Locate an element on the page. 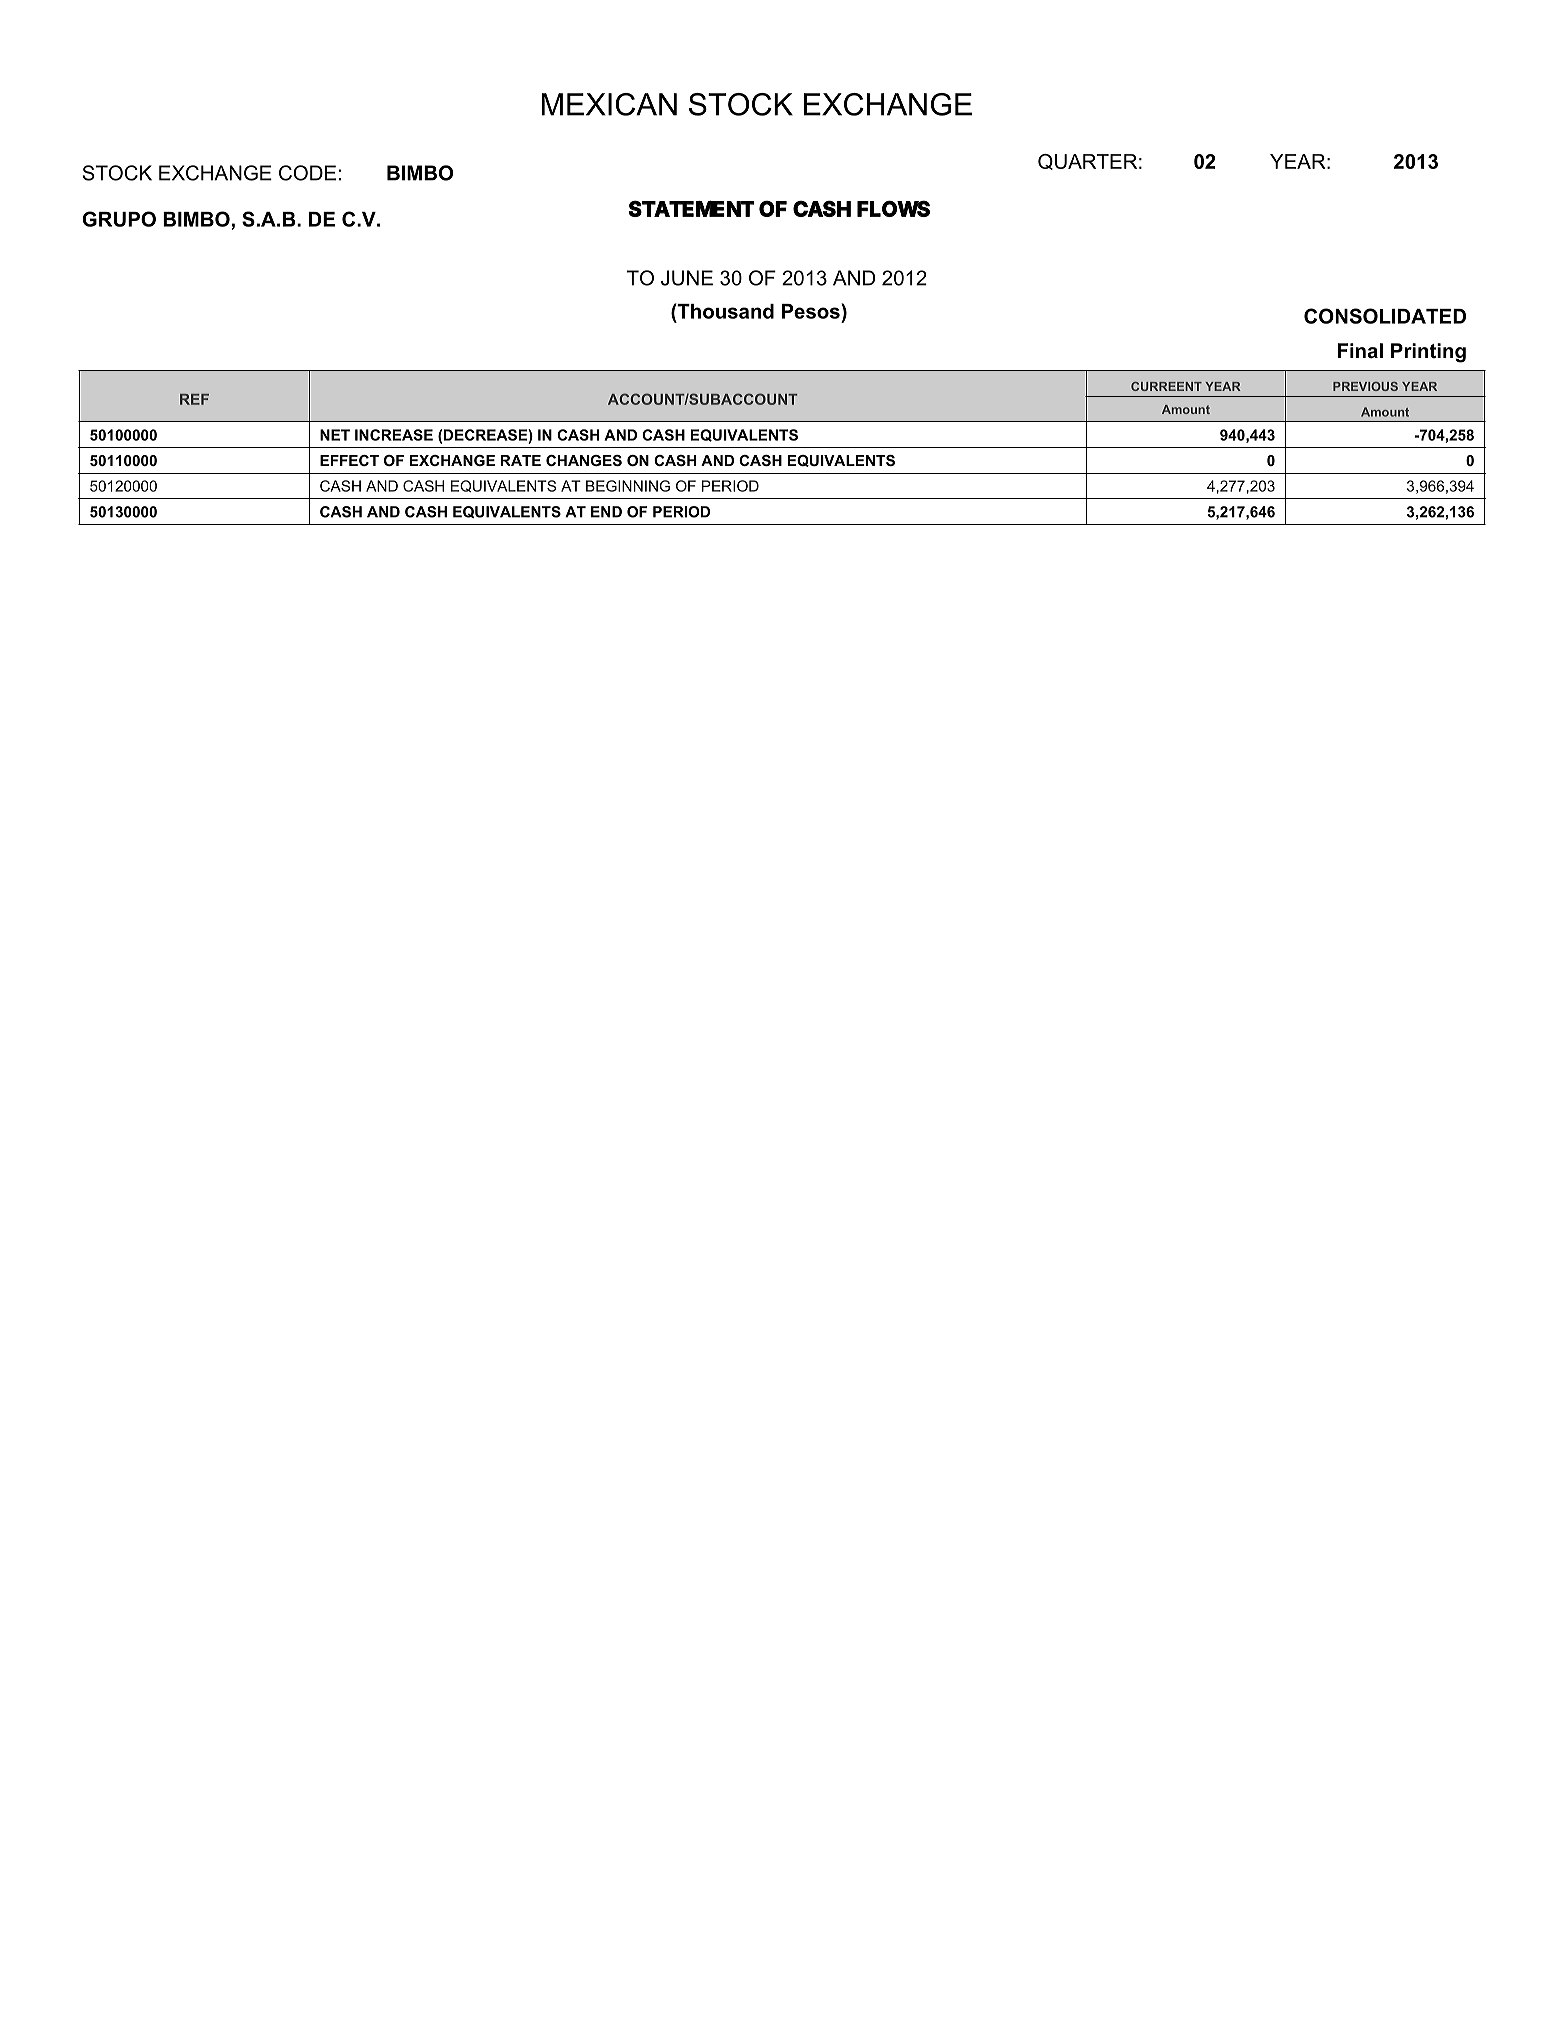 The height and width of the document is (2025, 1564). EFFECT is located at coordinates (349, 460).
